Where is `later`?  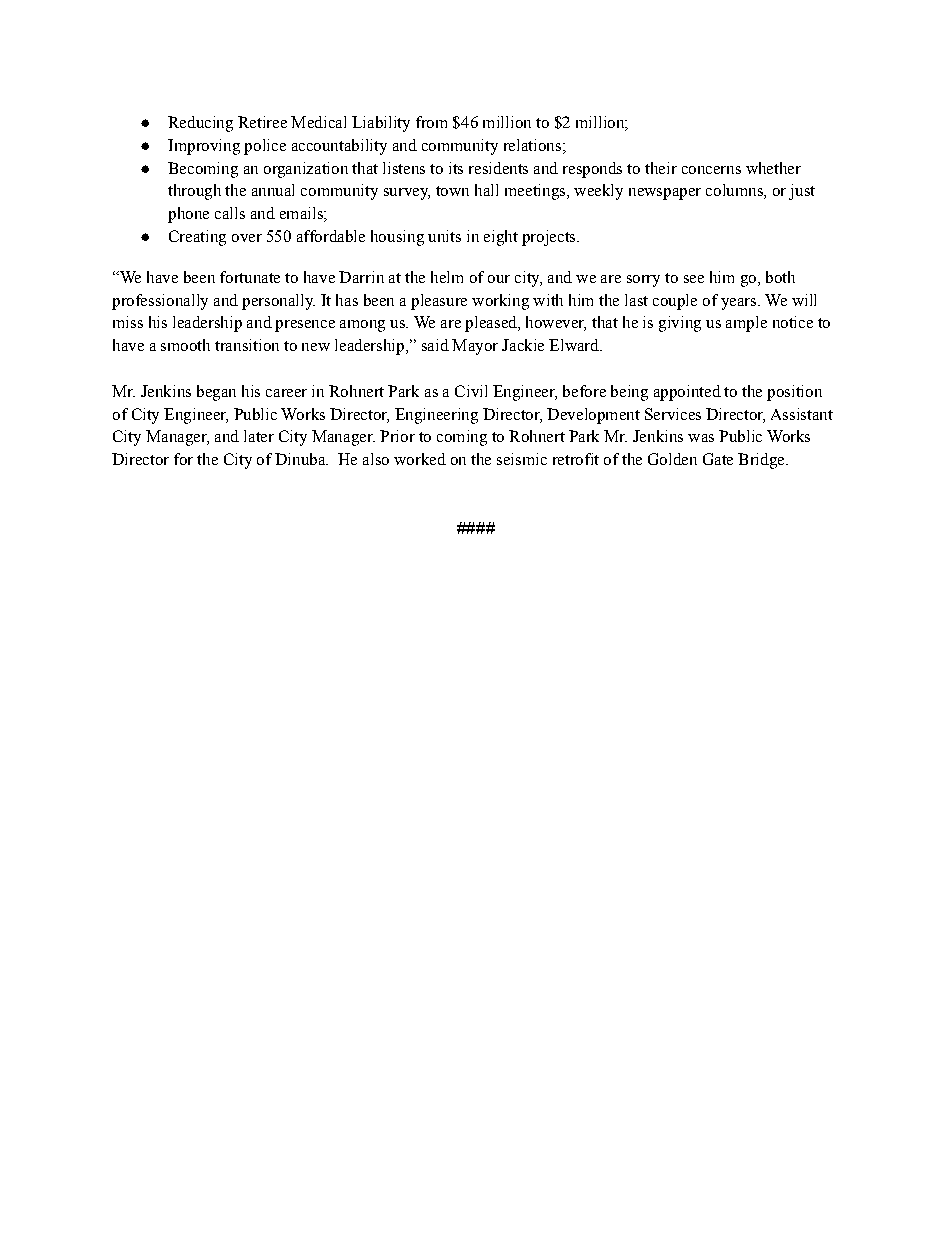 later is located at coordinates (259, 436).
